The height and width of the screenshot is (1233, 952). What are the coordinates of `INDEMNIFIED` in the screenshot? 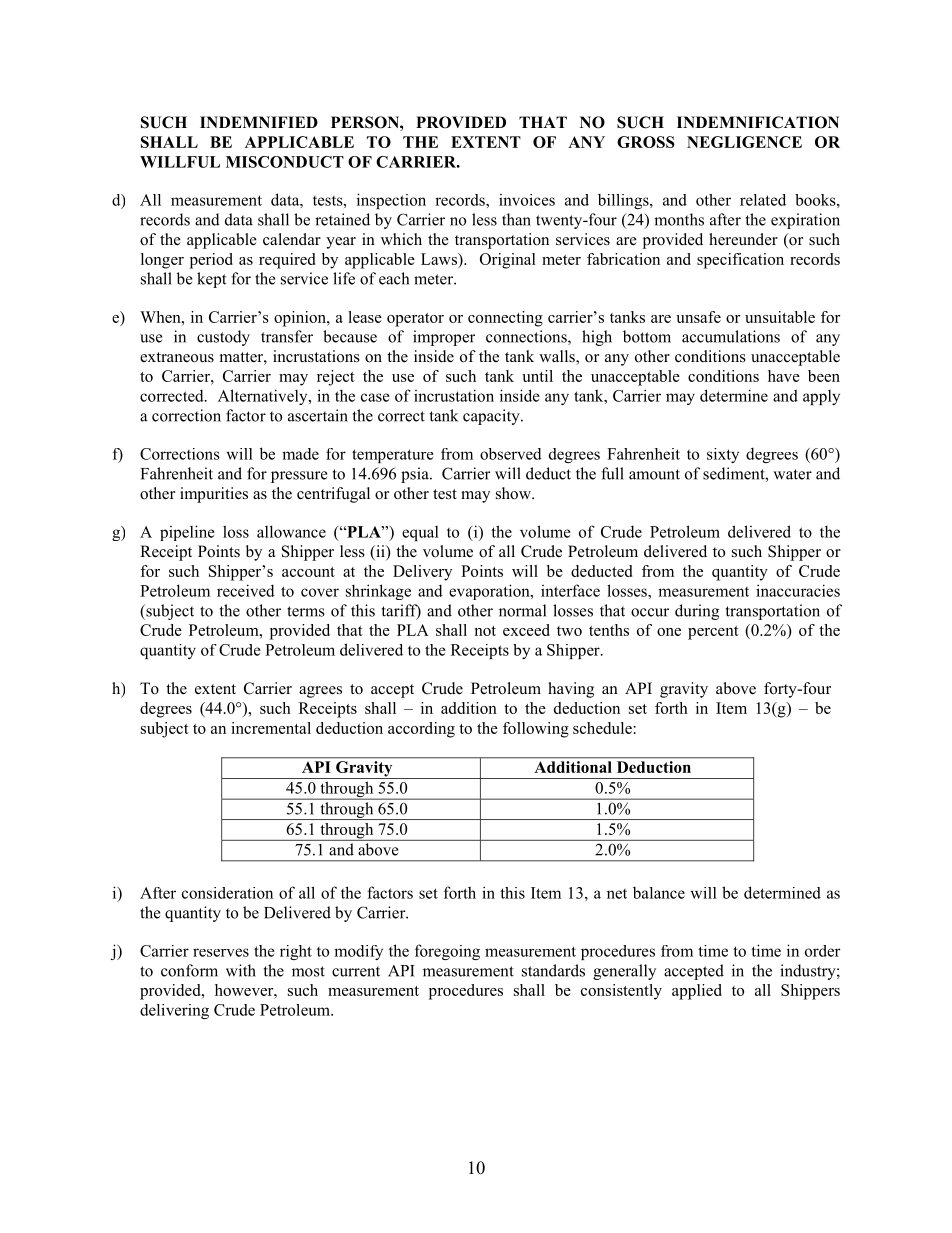 It's located at (259, 122).
